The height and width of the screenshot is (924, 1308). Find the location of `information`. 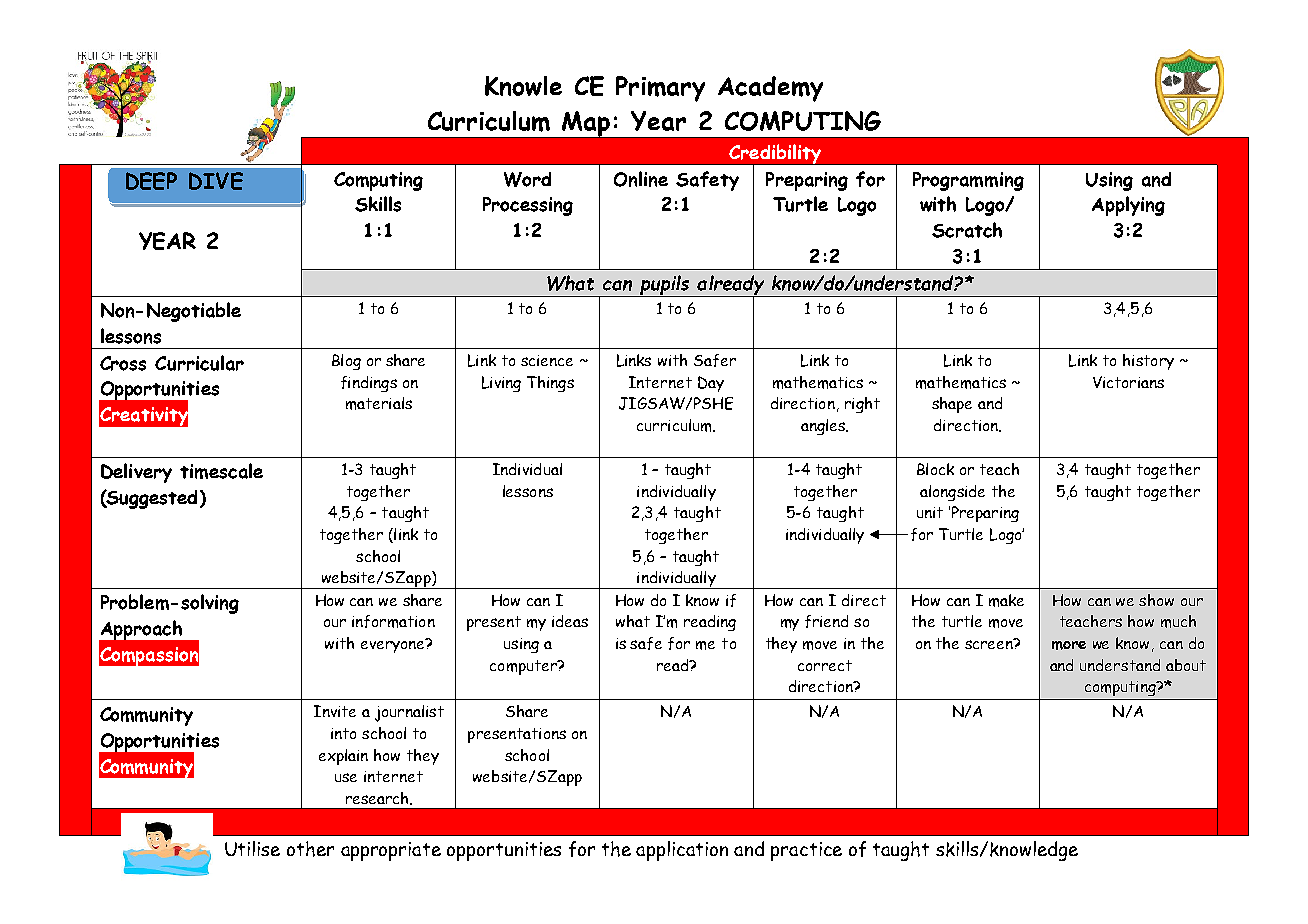

information is located at coordinates (393, 621).
